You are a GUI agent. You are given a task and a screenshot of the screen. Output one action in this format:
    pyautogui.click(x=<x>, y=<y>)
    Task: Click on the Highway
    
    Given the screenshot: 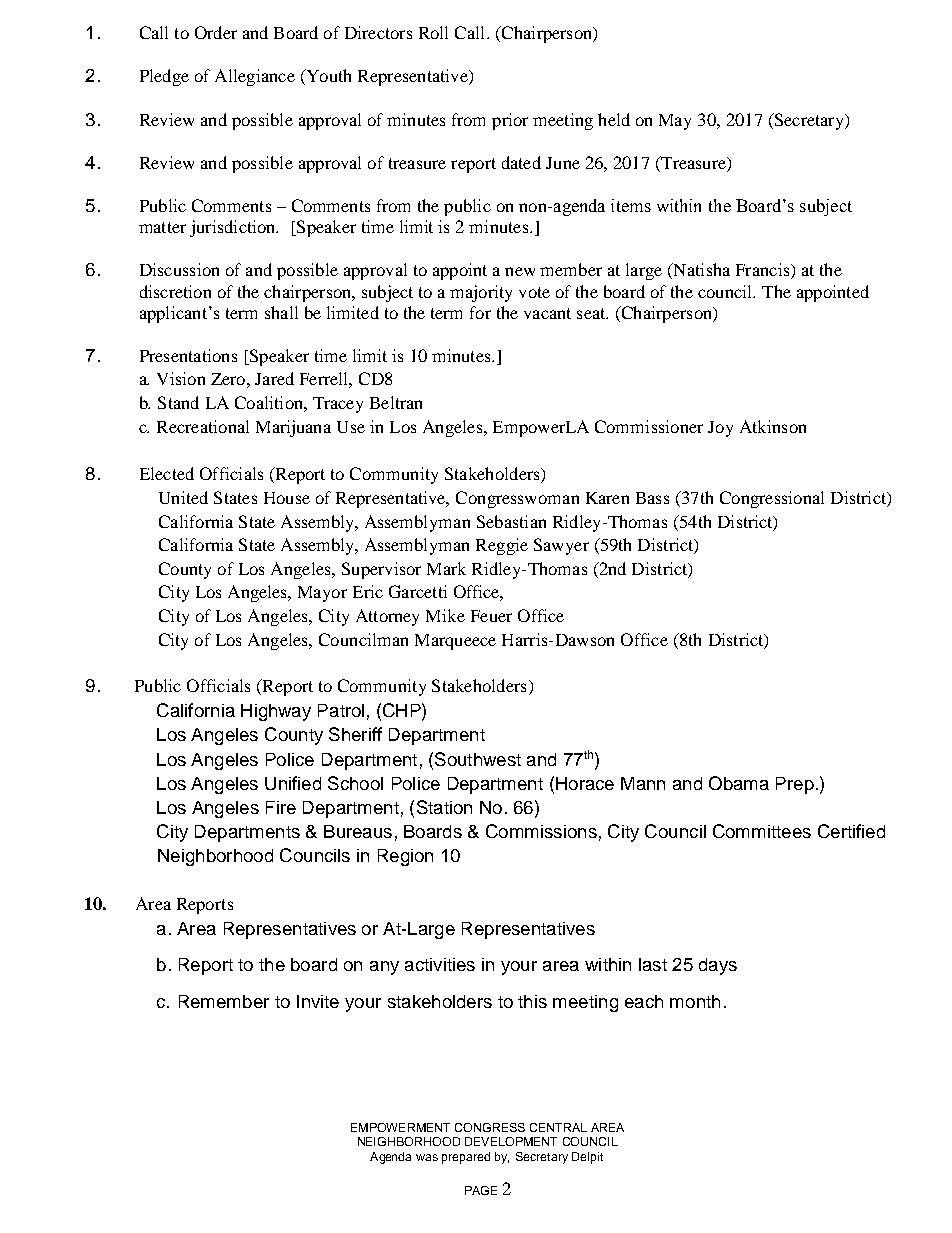 What is the action you would take?
    pyautogui.click(x=276, y=712)
